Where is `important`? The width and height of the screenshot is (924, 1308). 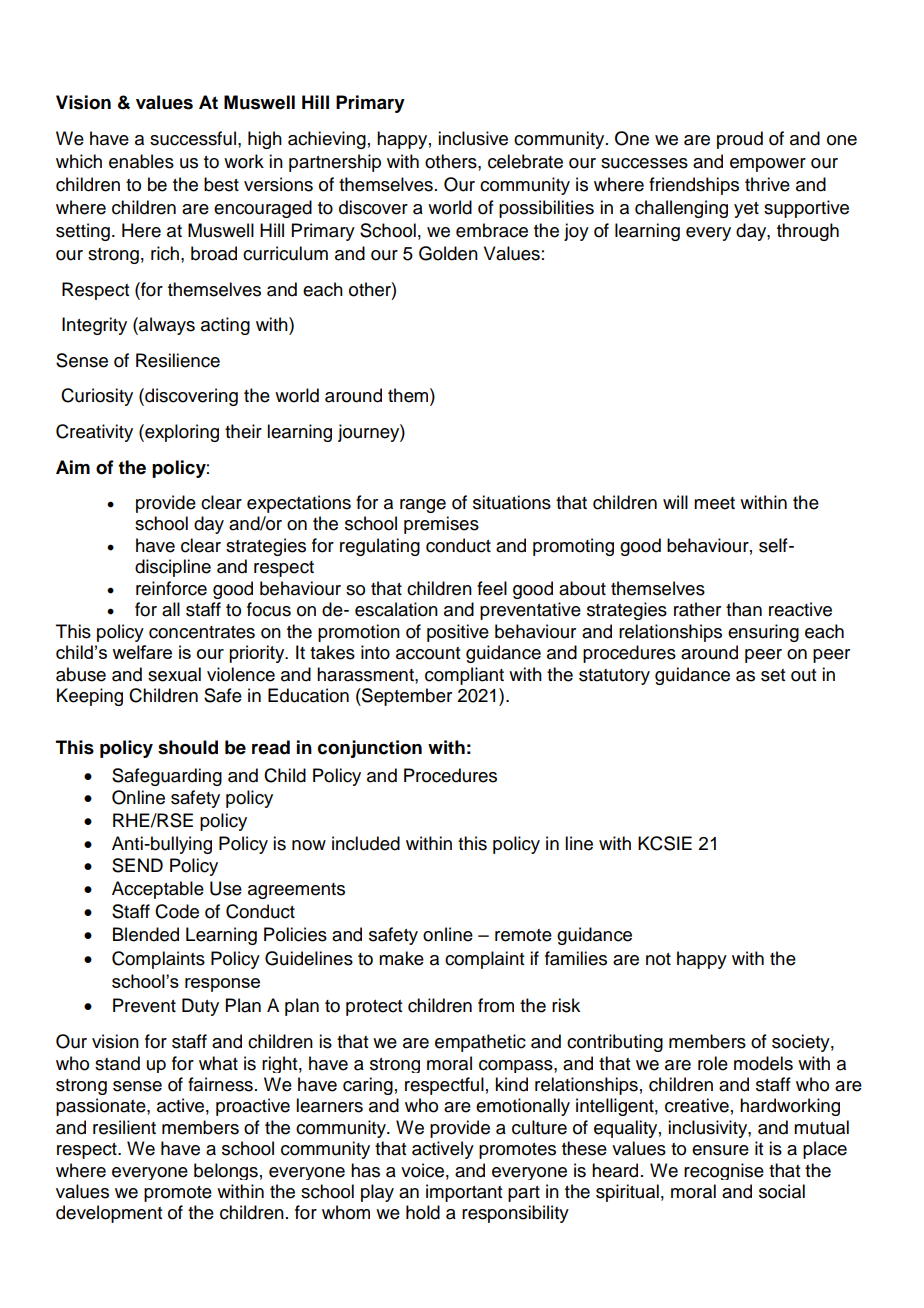 important is located at coordinates (464, 1193).
